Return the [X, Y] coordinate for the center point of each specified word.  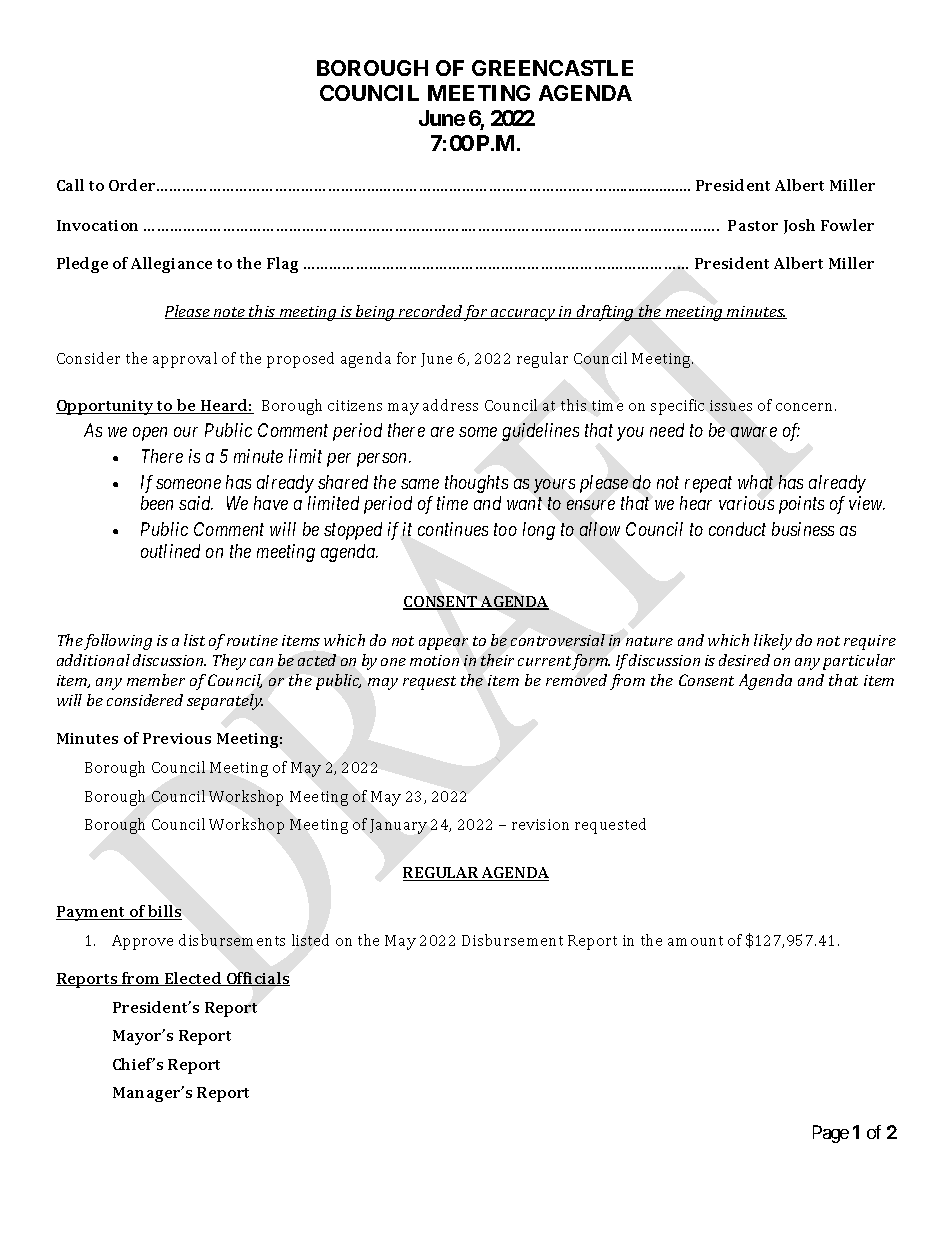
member [156, 680]
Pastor [753, 225]
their [497, 660]
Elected [193, 979]
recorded [430, 312]
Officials [257, 979]
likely [773, 642]
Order [133, 185]
